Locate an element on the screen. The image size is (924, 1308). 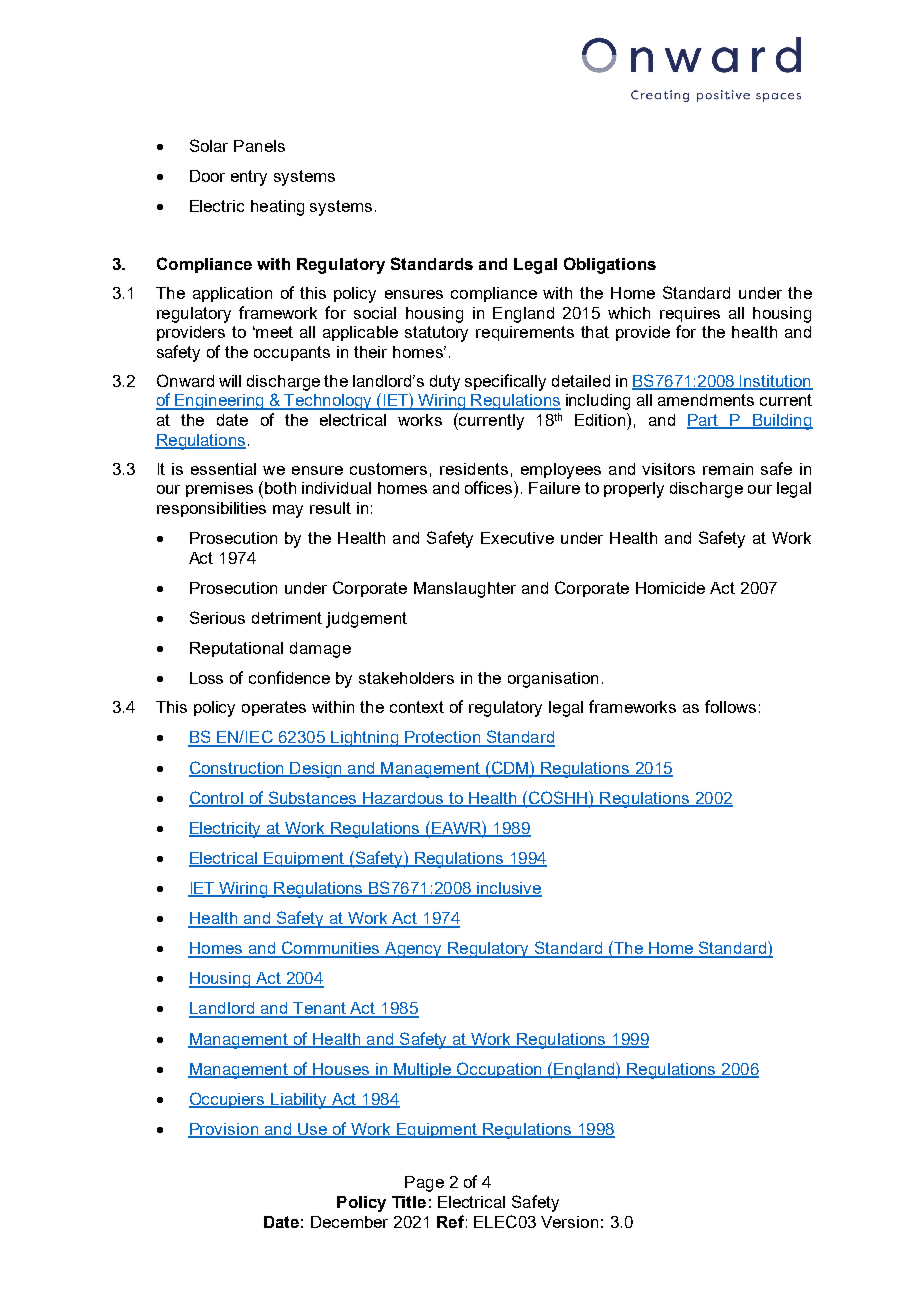
Communities is located at coordinates (330, 949).
